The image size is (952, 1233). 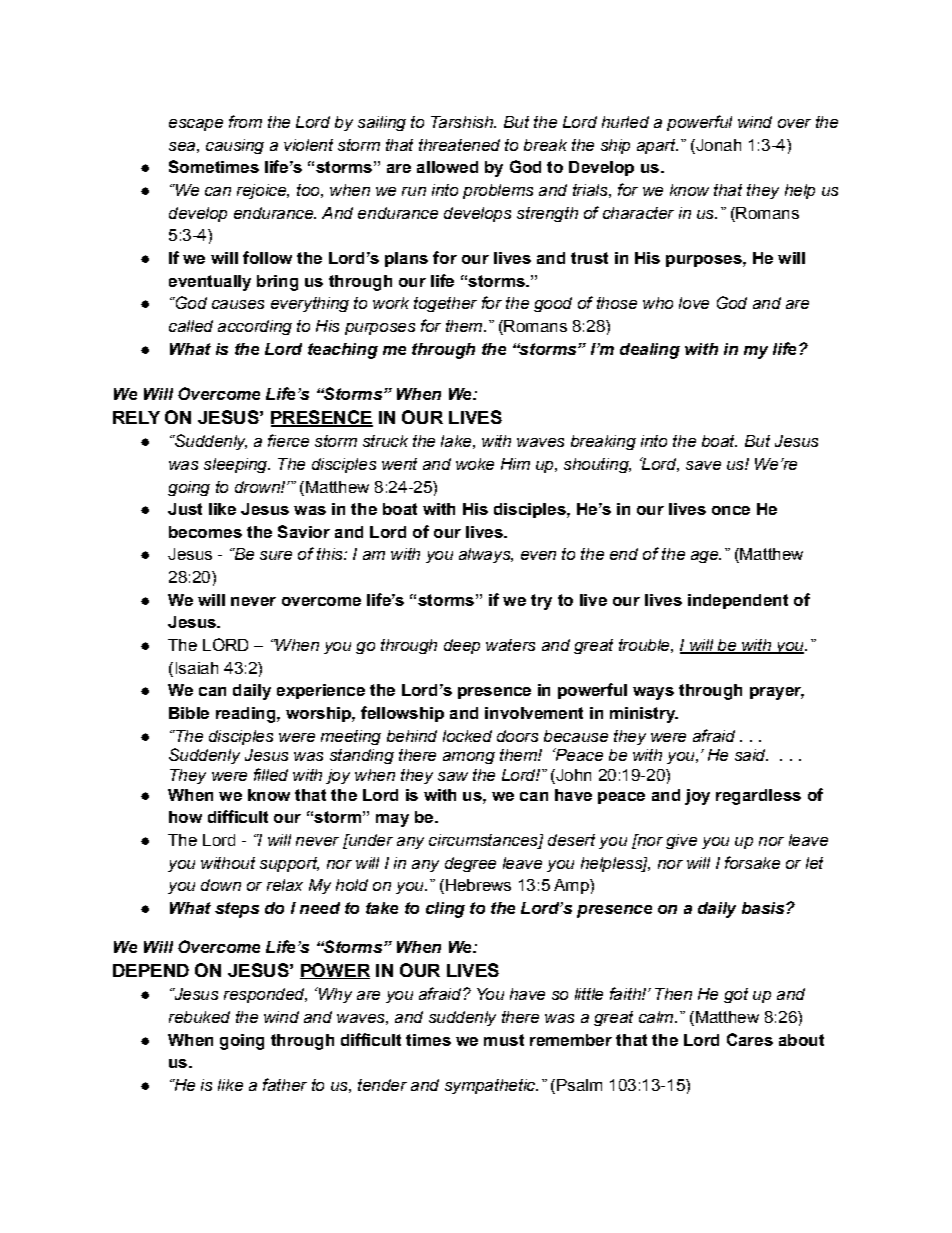 What do you see at coordinates (504, 1040) in the document?
I see `must` at bounding box center [504, 1040].
